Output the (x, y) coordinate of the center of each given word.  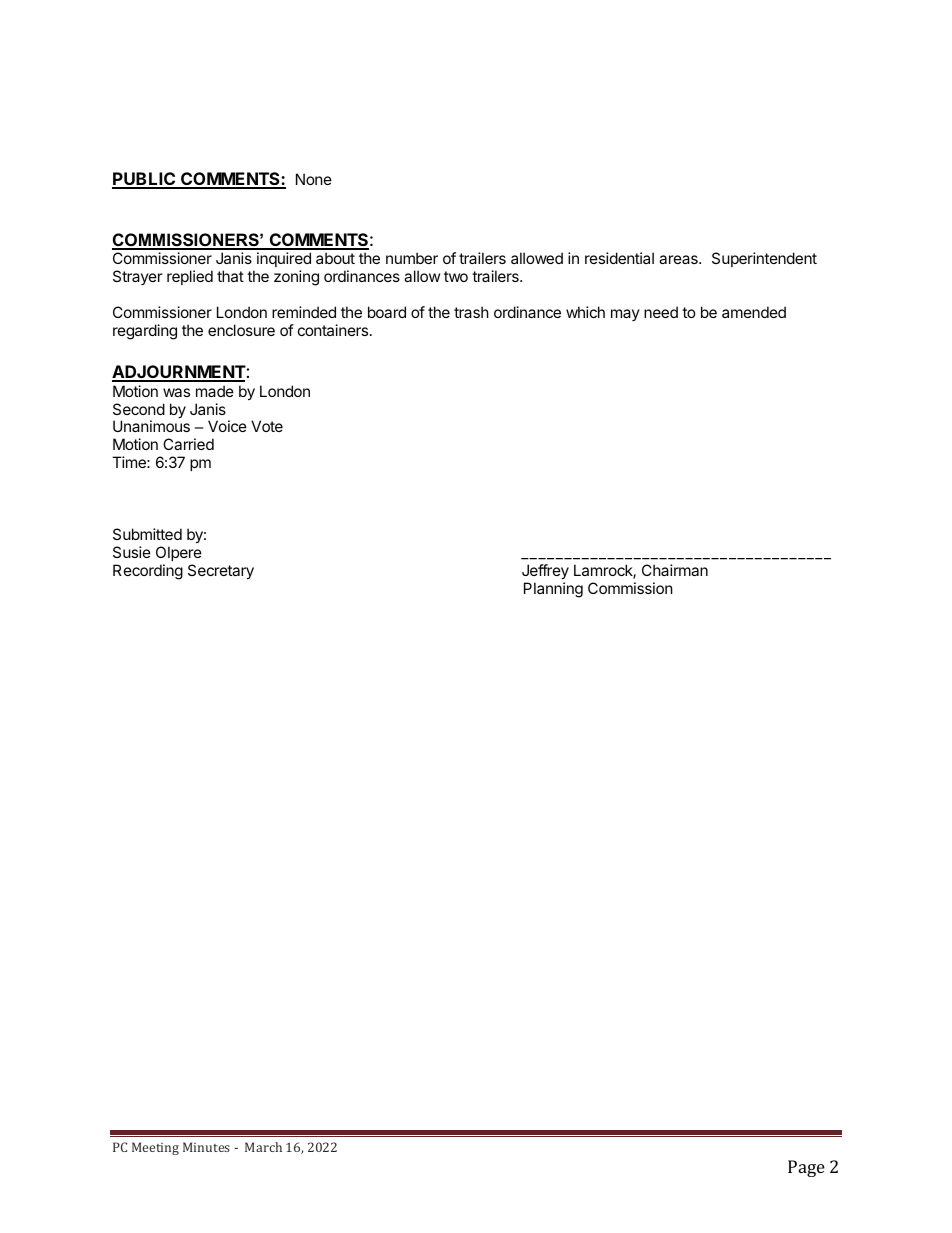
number (412, 258)
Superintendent (764, 259)
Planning (553, 590)
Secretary (221, 571)
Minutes (206, 1147)
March (263, 1147)
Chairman (675, 570)
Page (806, 1168)
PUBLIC (145, 180)
